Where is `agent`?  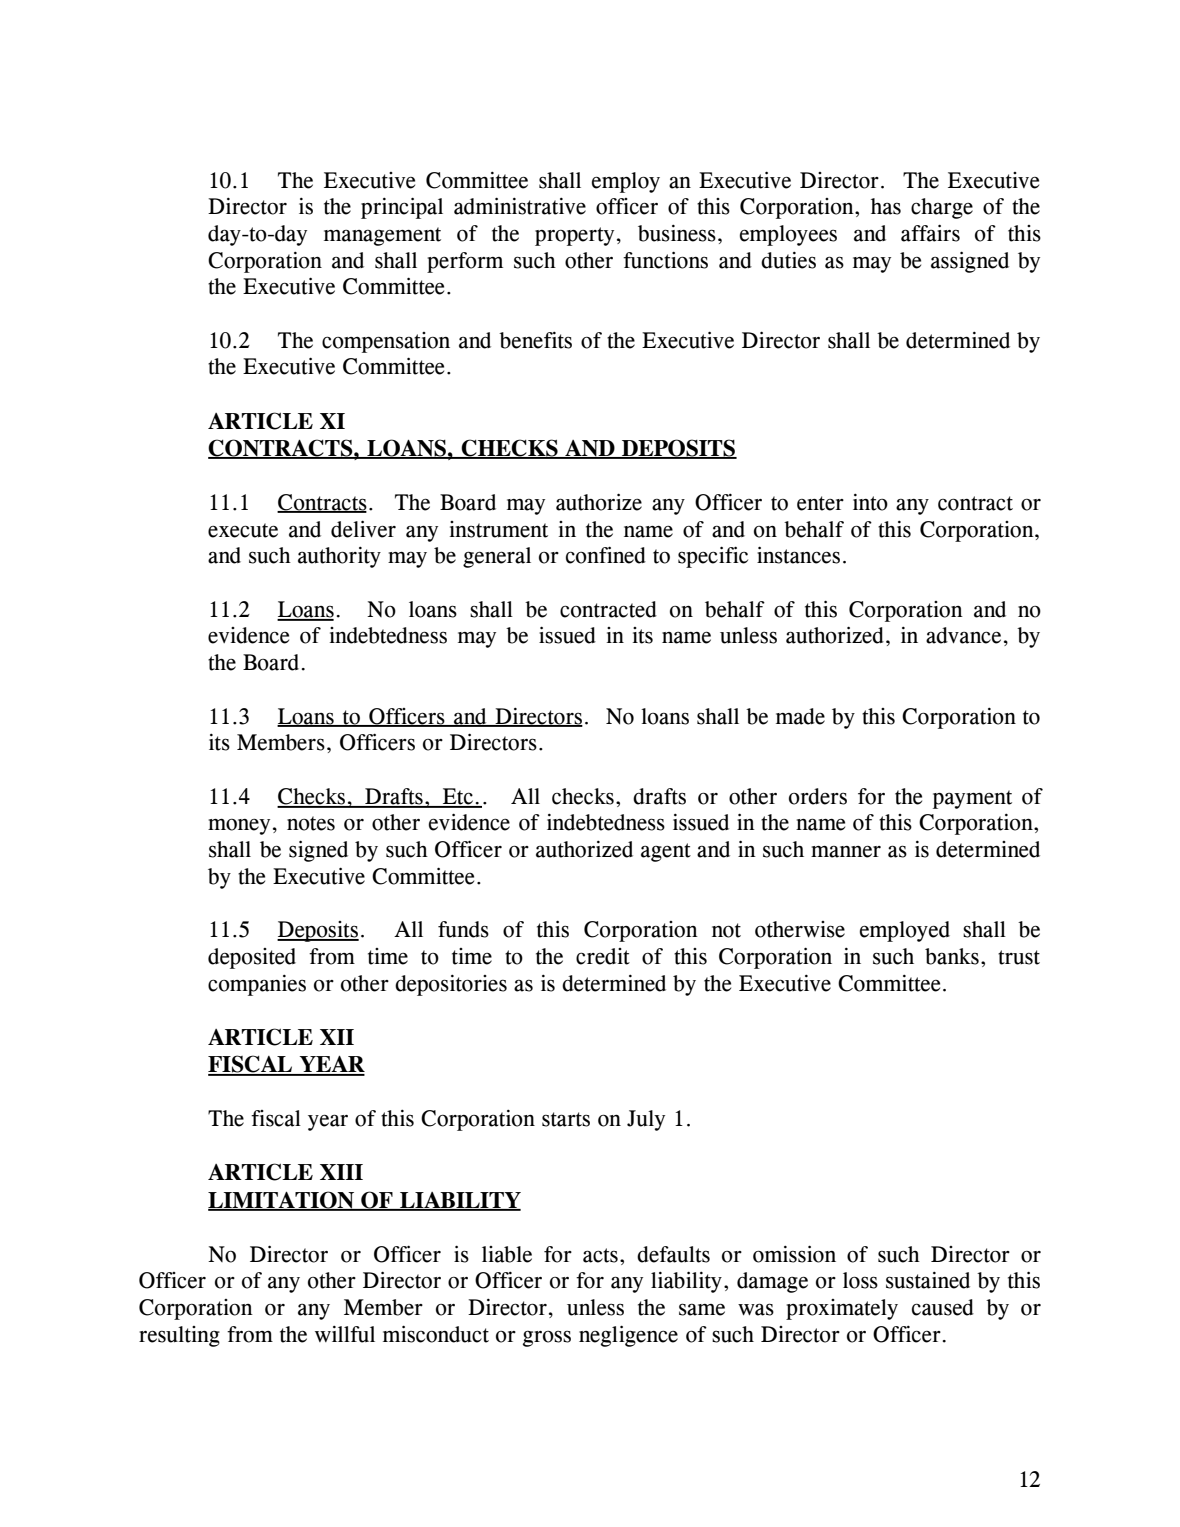 agent is located at coordinates (666, 852).
